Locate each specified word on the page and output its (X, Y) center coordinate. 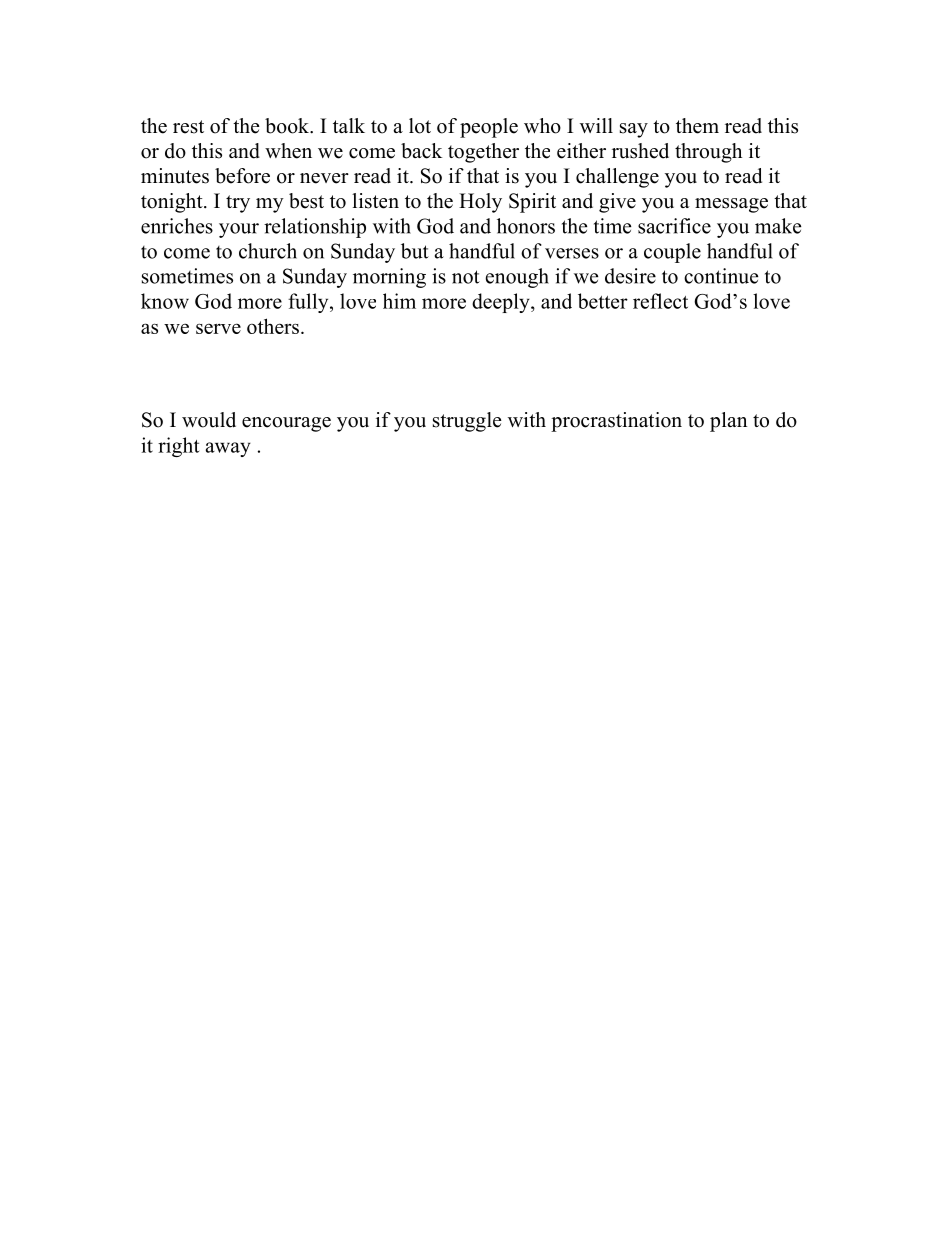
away (228, 449)
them (697, 126)
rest (188, 127)
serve (218, 328)
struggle (467, 422)
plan (728, 422)
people (489, 128)
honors (526, 226)
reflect (660, 301)
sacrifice (674, 226)
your (239, 230)
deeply (502, 303)
